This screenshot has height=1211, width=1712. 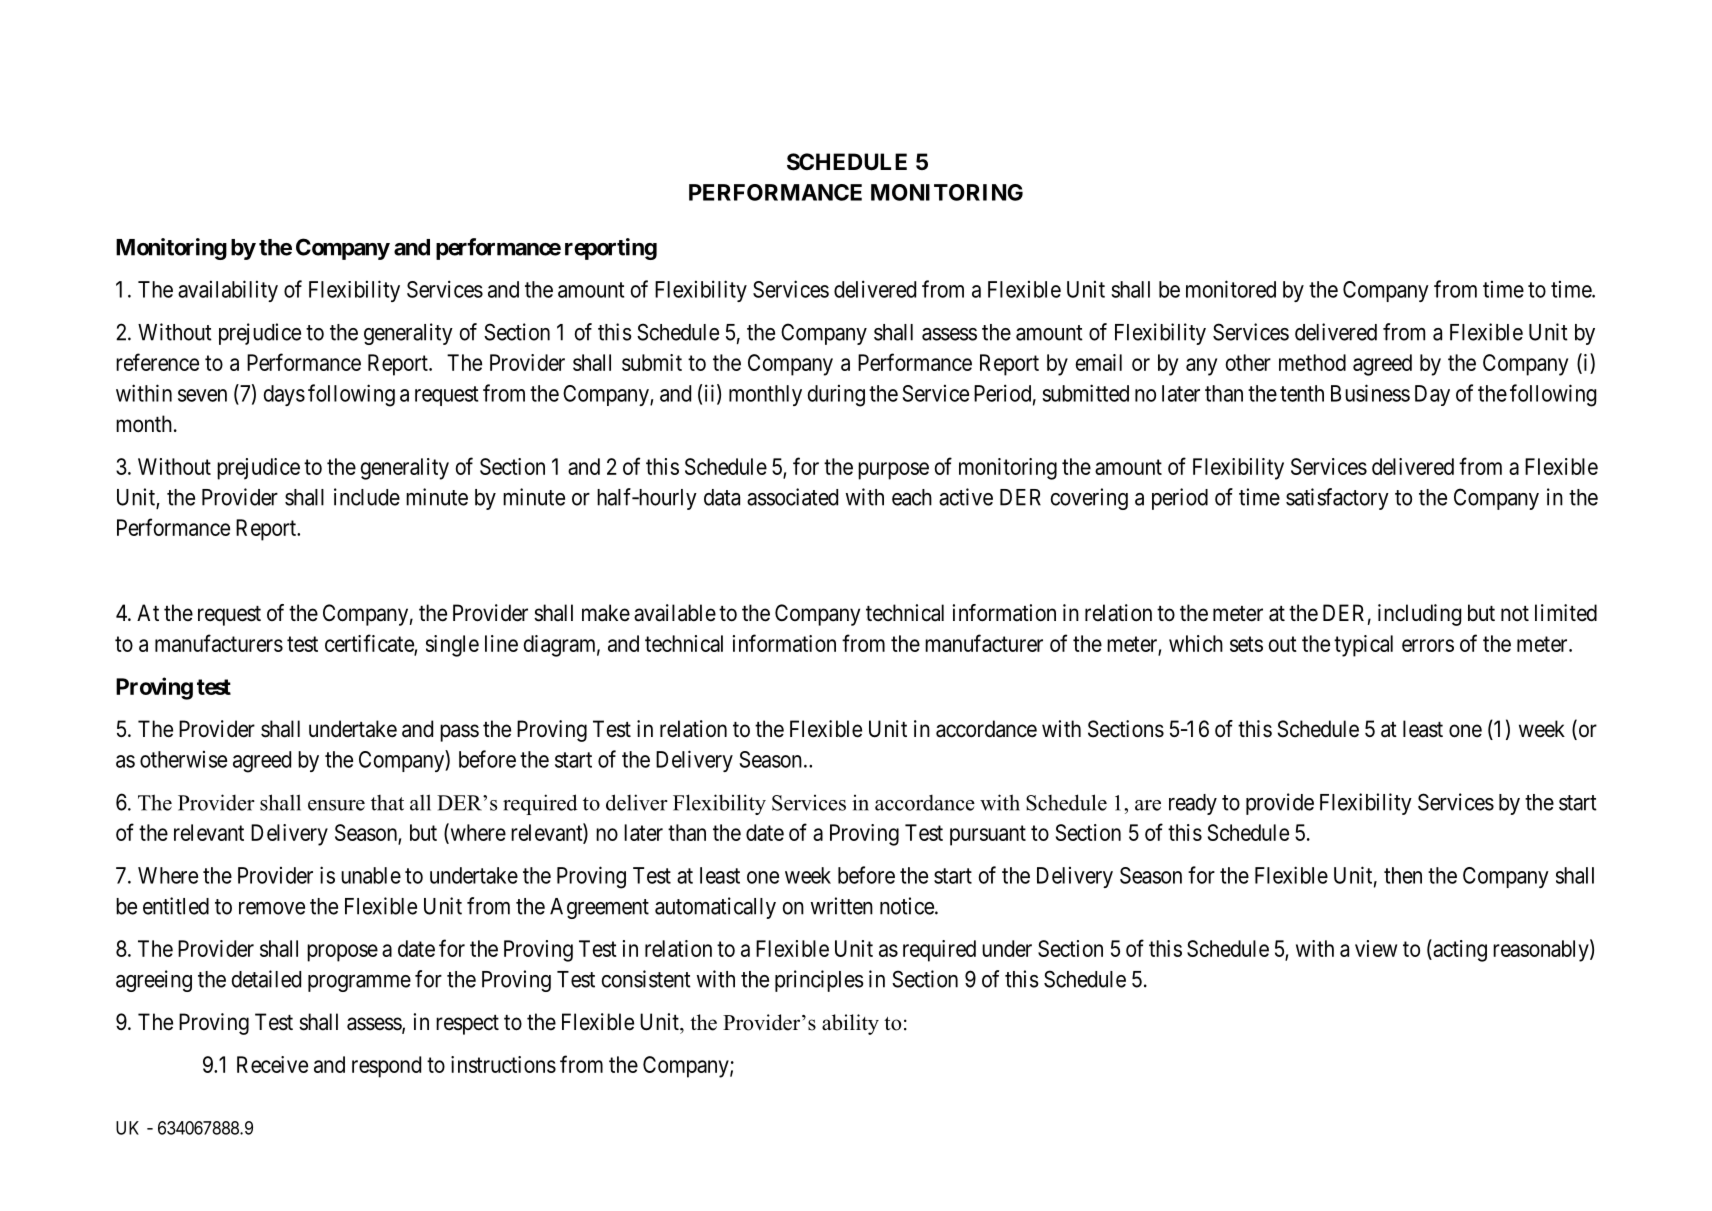 What do you see at coordinates (1098, 362) in the screenshot?
I see `email` at bounding box center [1098, 362].
